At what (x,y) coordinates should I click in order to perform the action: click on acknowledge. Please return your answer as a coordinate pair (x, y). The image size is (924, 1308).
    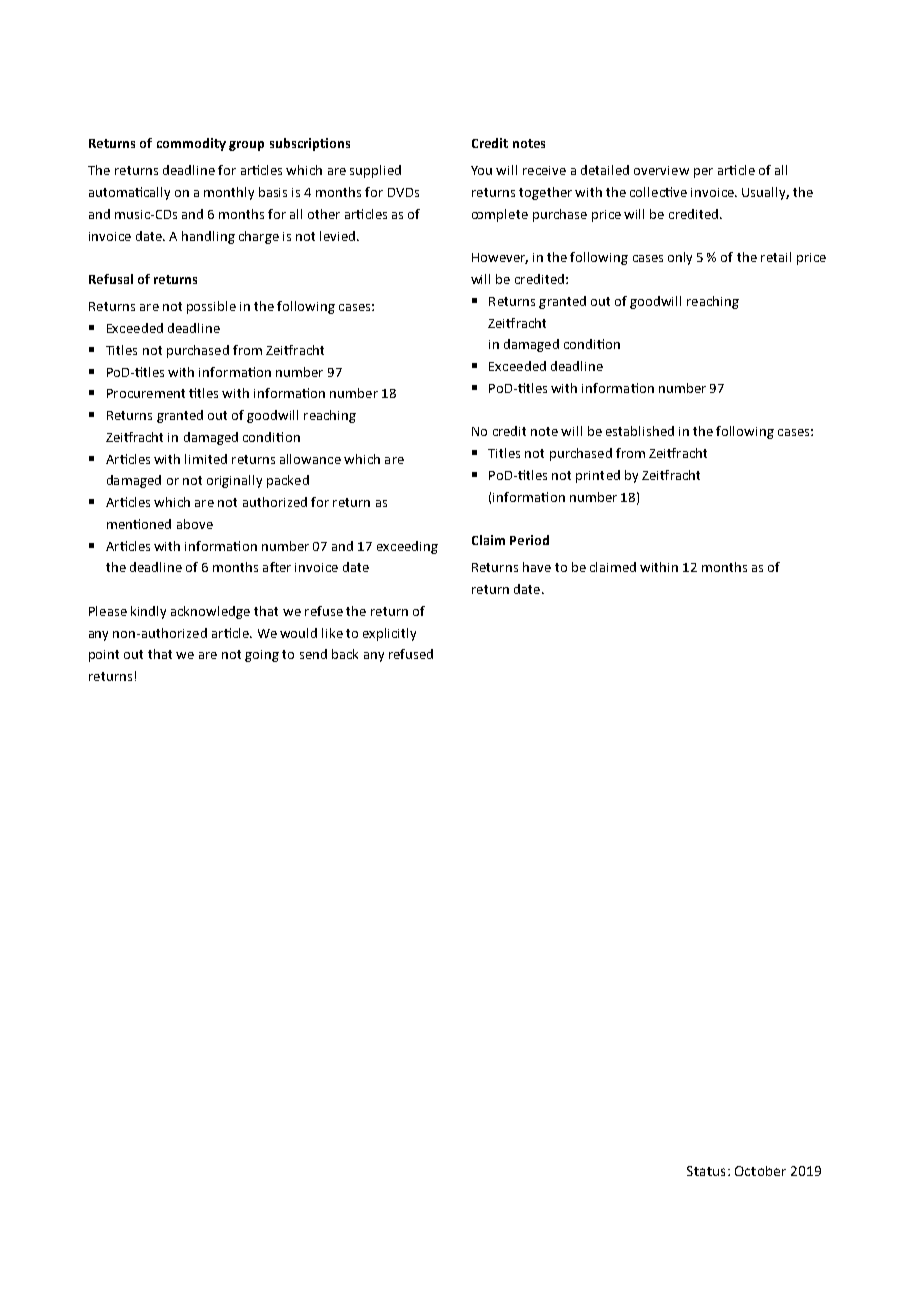
    Looking at the image, I should click on (210, 612).
